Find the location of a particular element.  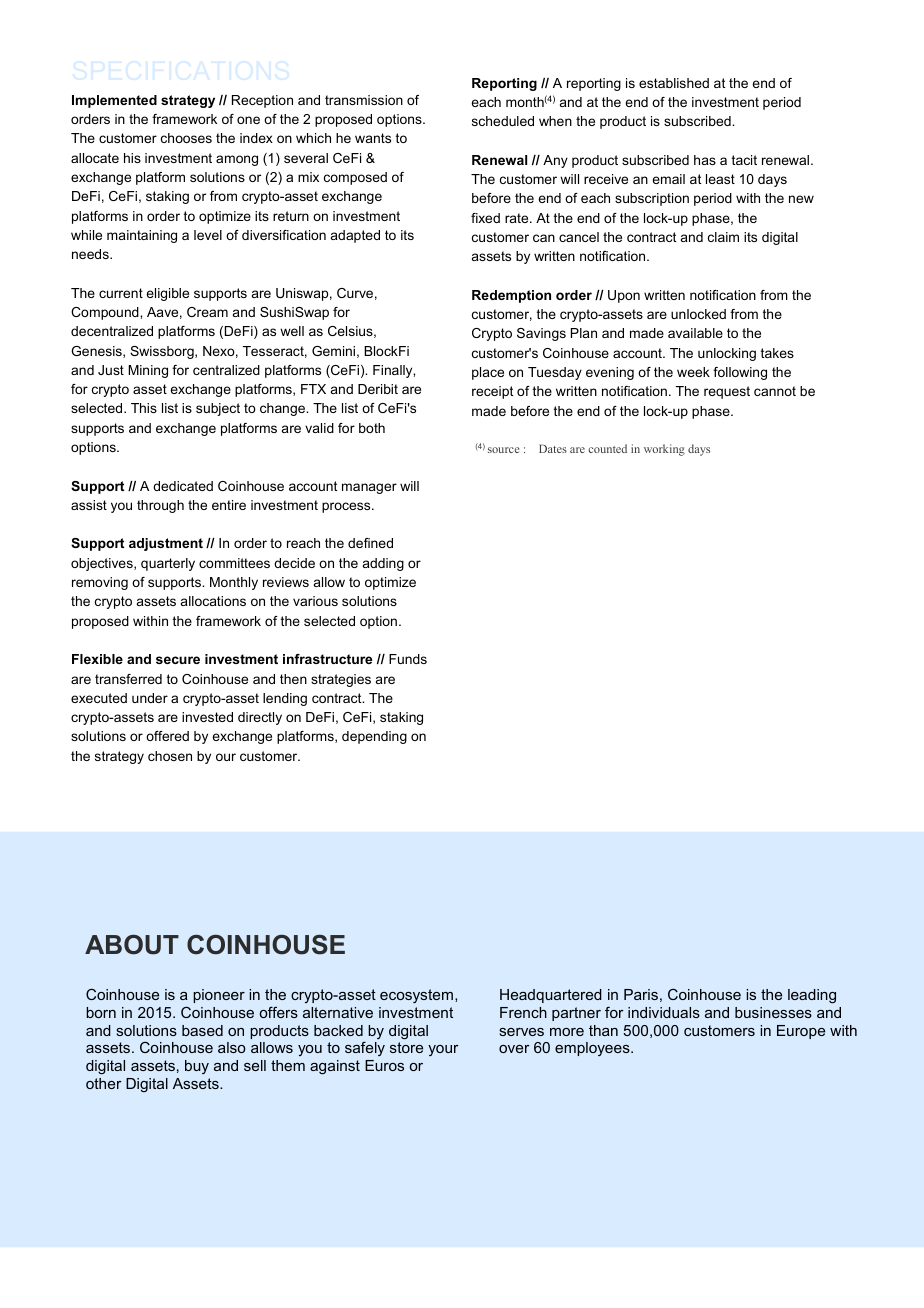

businesses is located at coordinates (773, 1012).
